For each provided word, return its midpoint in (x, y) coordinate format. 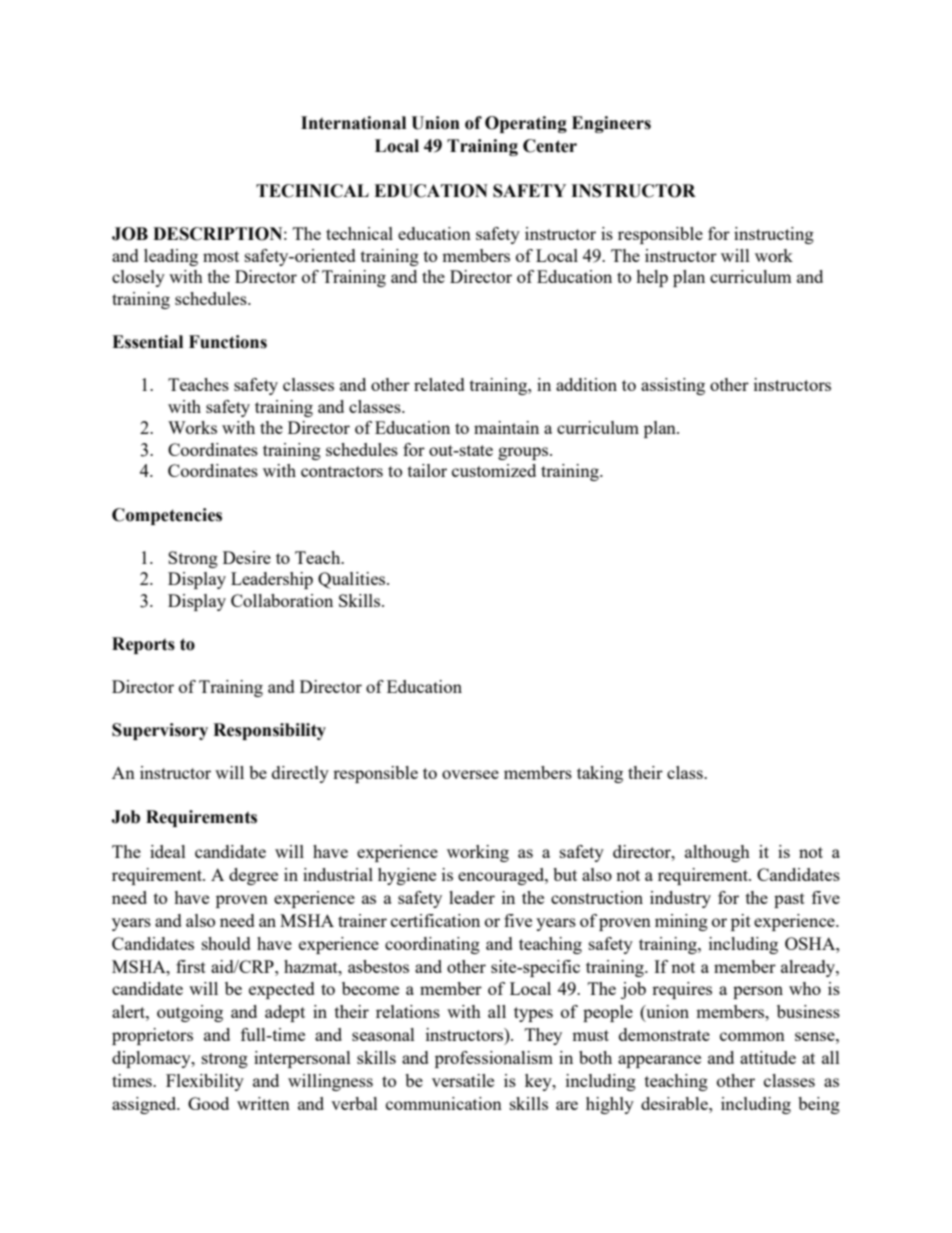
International (353, 123)
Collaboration (282, 600)
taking (600, 774)
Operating (526, 124)
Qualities (353, 580)
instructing (774, 235)
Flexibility (205, 1082)
